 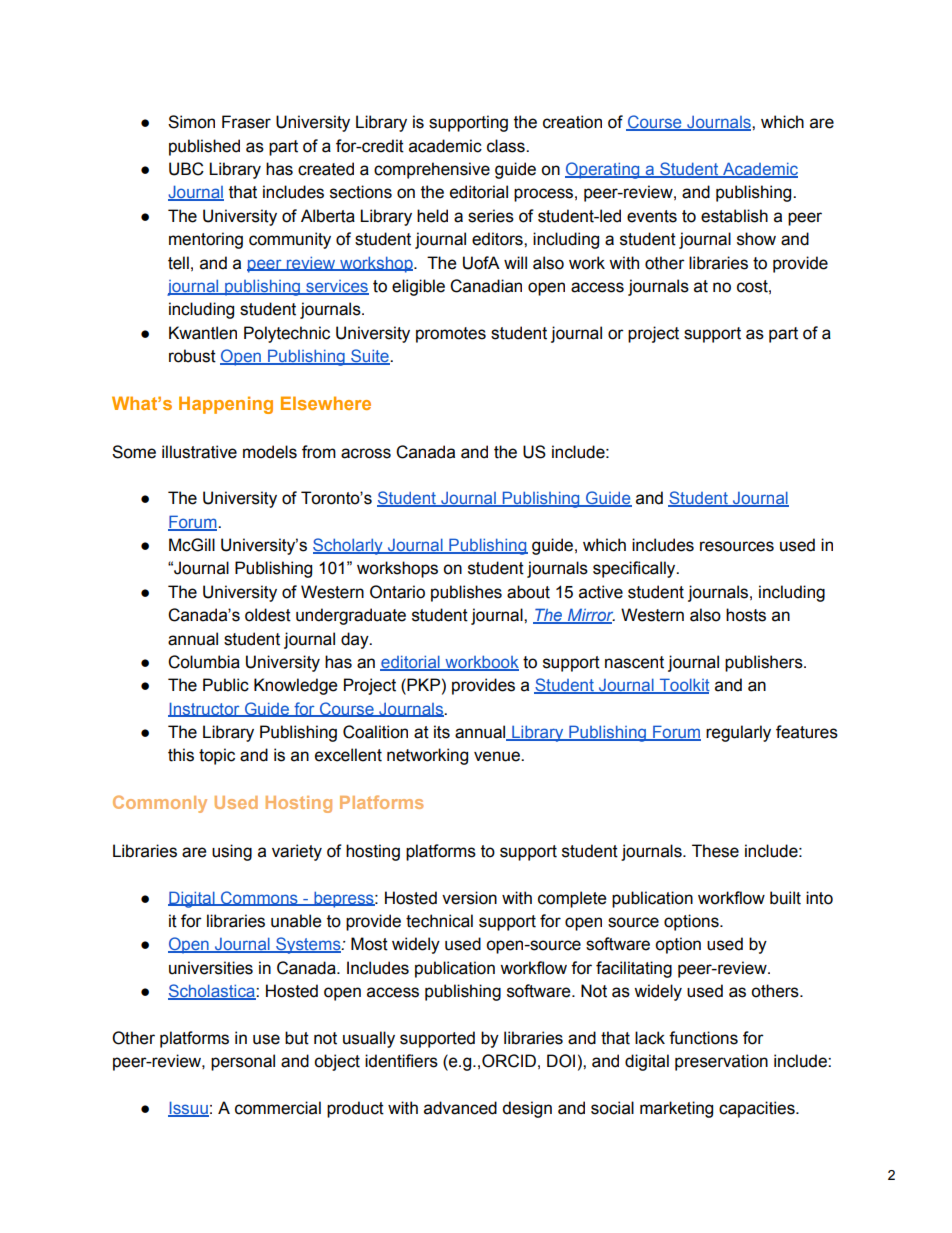 I want to click on hosts, so click(x=746, y=615).
